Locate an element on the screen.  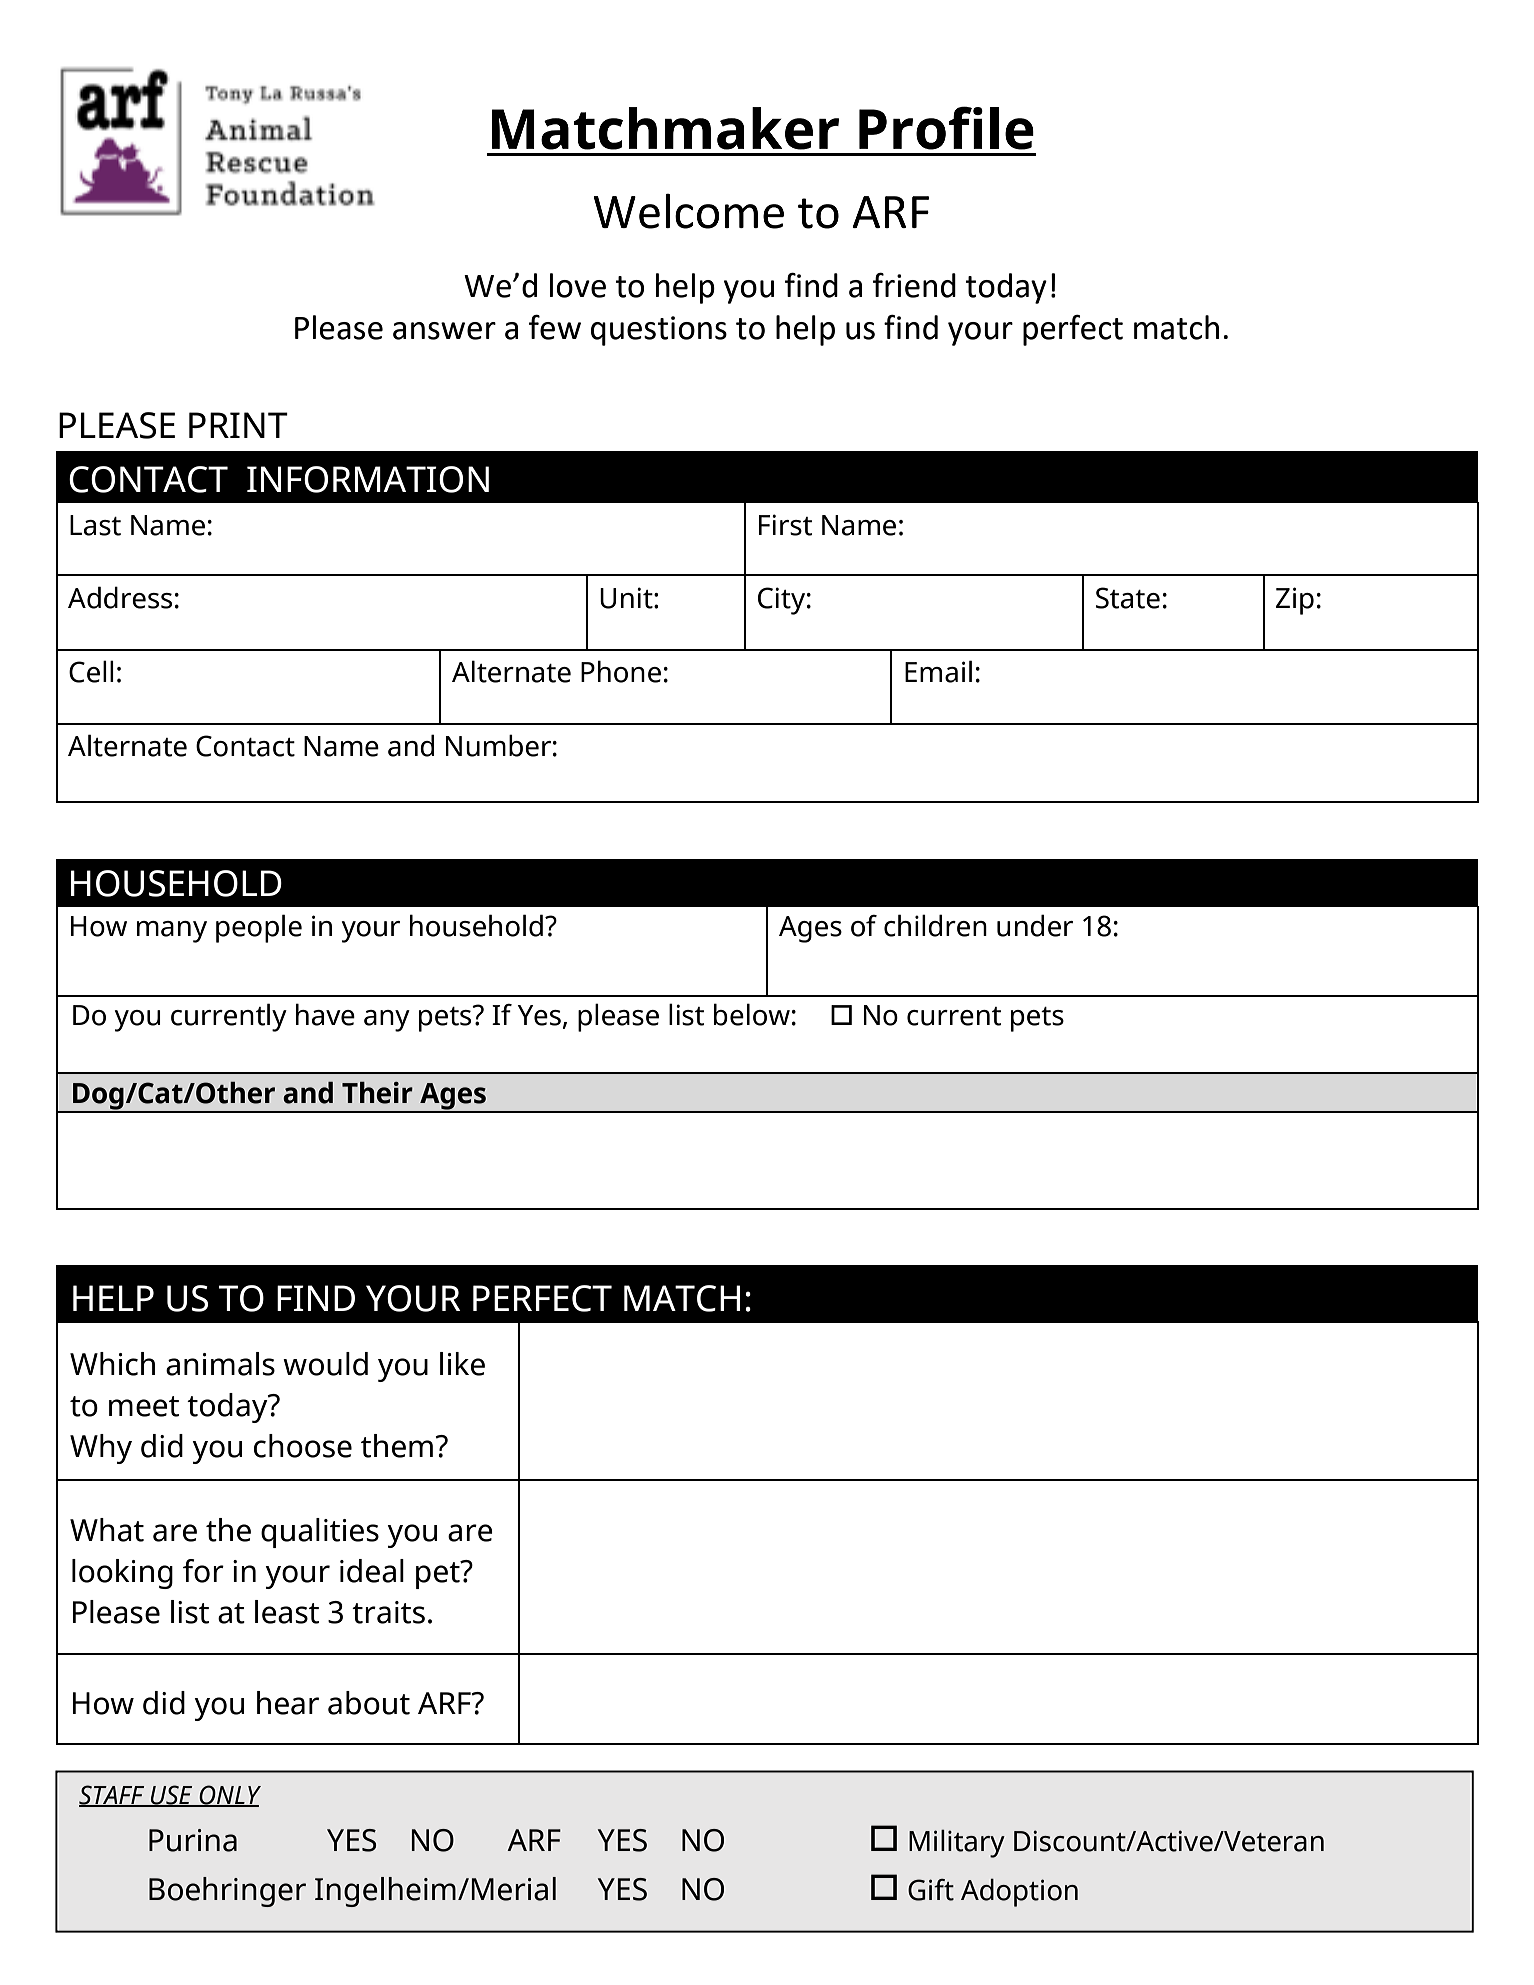
Welcome is located at coordinates (689, 211).
